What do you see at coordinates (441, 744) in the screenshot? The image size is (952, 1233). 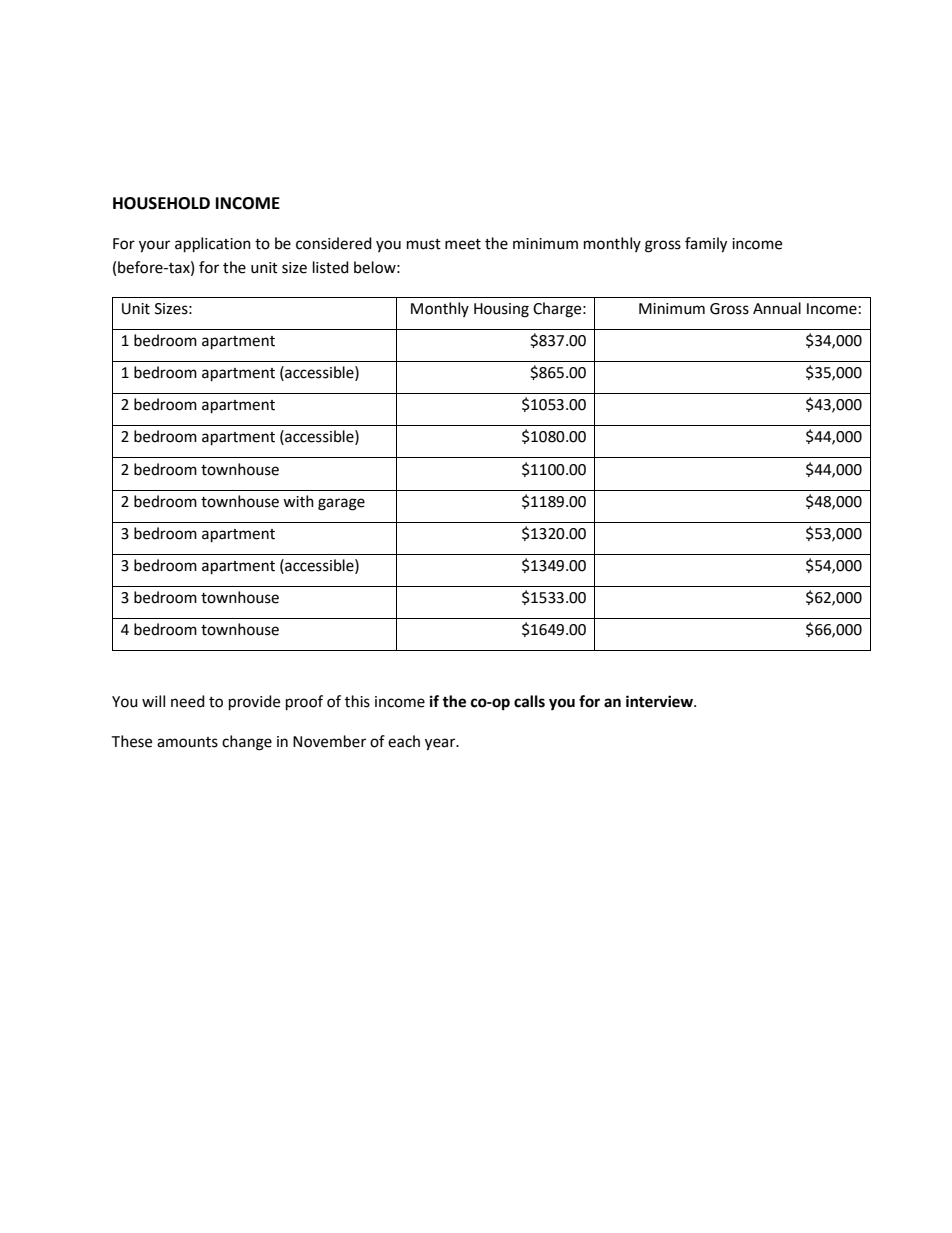 I see `year` at bounding box center [441, 744].
